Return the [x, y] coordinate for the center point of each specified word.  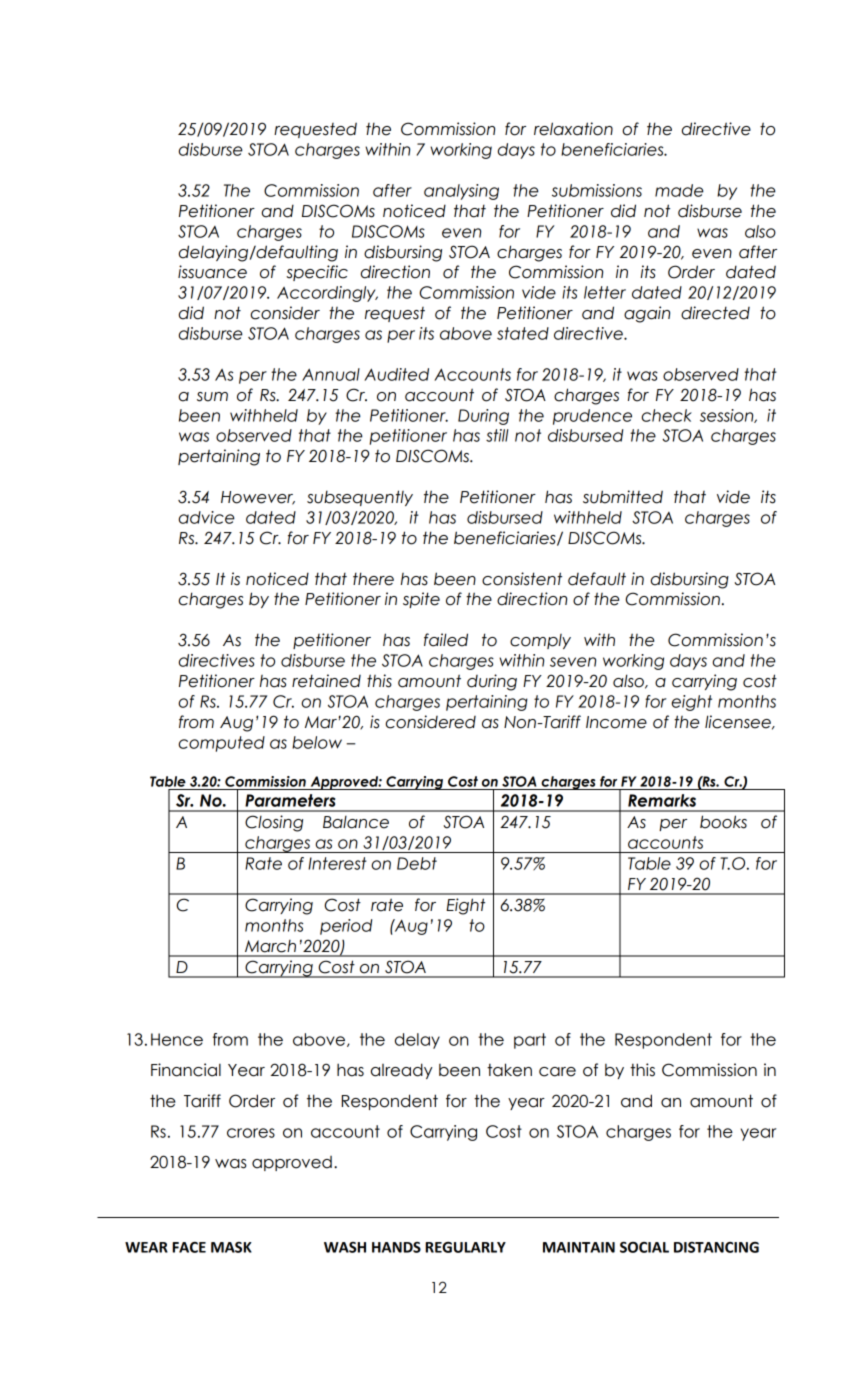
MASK [231, 1247]
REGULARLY [465, 1247]
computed [222, 744]
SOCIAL [644, 1247]
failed [446, 640]
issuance [212, 272]
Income [616, 722]
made [679, 190]
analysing [461, 192]
